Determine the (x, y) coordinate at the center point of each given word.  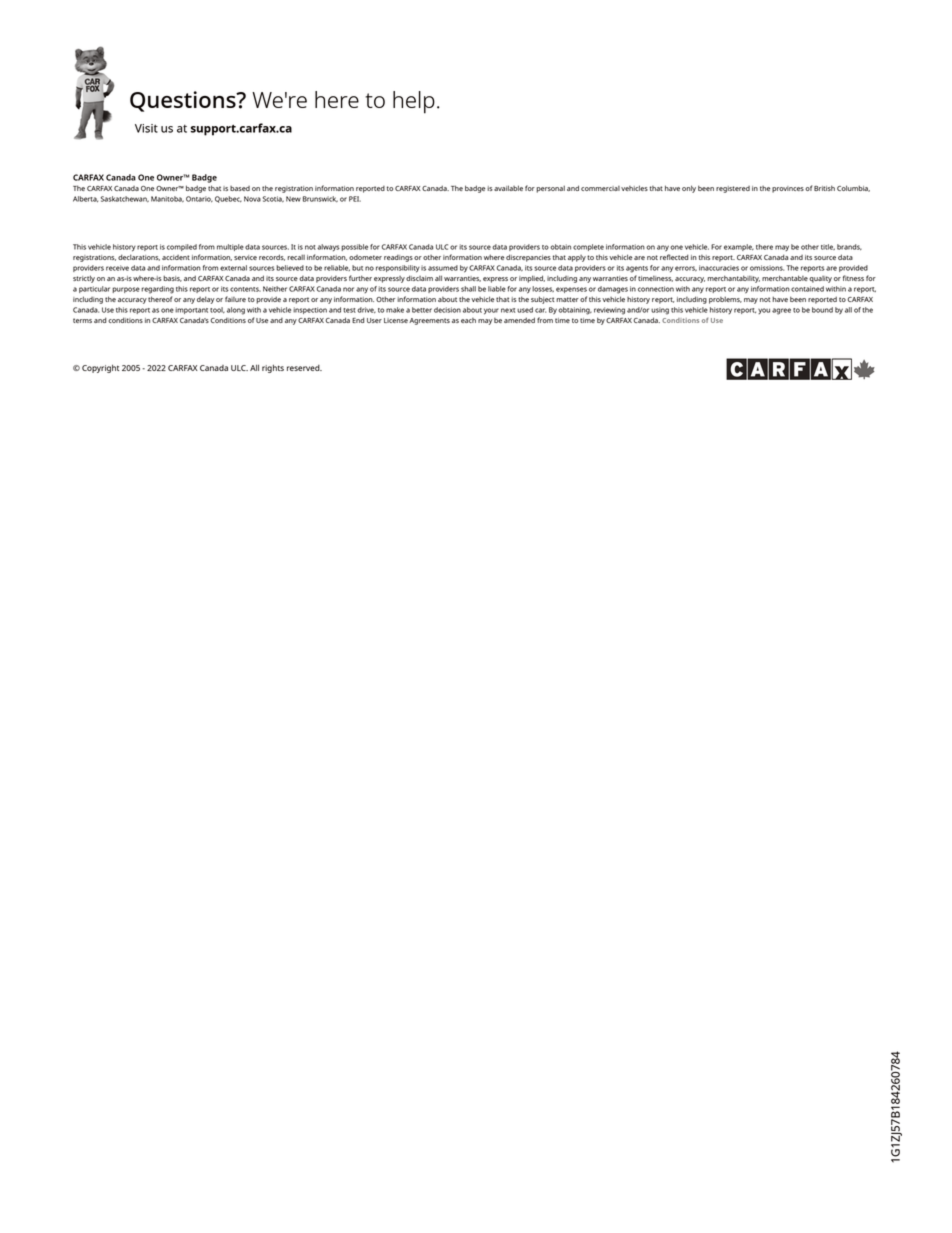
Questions (184, 101)
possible (354, 247)
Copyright (100, 368)
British (824, 188)
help (414, 102)
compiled (182, 247)
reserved (304, 368)
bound (822, 310)
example (739, 247)
